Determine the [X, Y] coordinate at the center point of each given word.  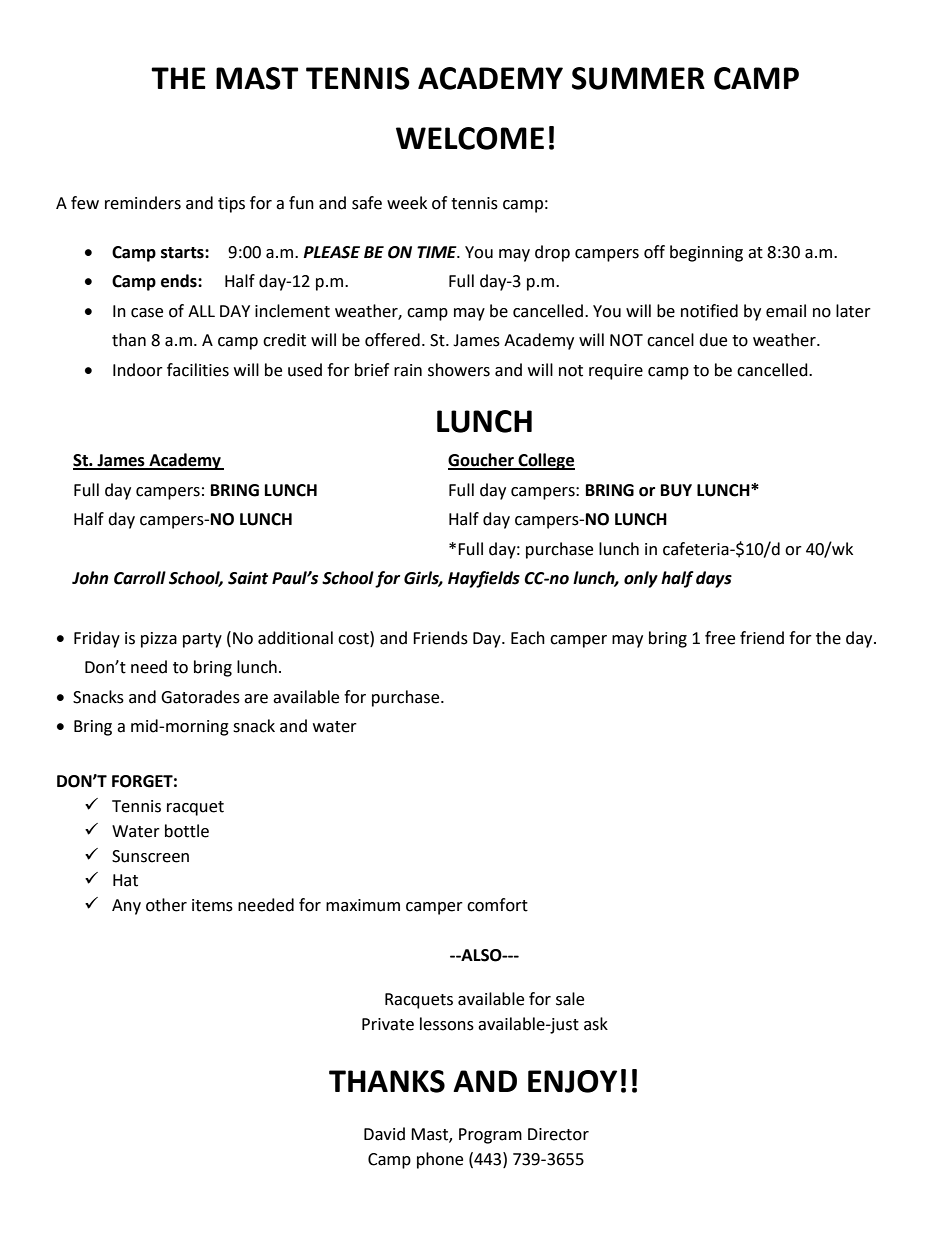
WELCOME [470, 138]
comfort [497, 905]
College [545, 461]
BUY [676, 490]
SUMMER [638, 78]
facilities [198, 370]
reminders [143, 203]
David [384, 1134]
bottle [187, 831]
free [720, 638]
